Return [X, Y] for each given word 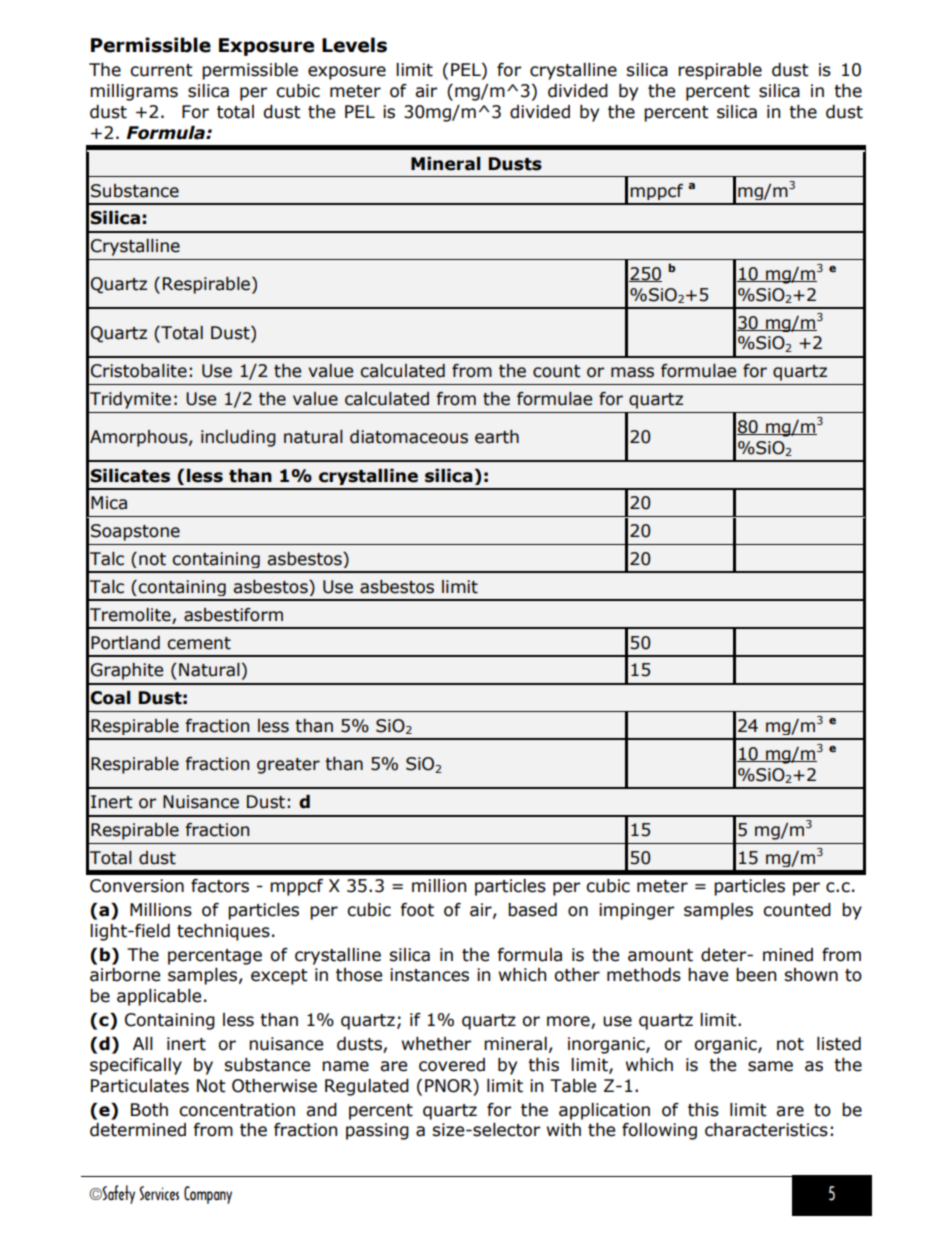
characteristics [766, 1130]
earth [497, 437]
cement [199, 643]
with [564, 1130]
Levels [354, 45]
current [161, 70]
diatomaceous [409, 437]
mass [632, 372]
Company [208, 1195]
